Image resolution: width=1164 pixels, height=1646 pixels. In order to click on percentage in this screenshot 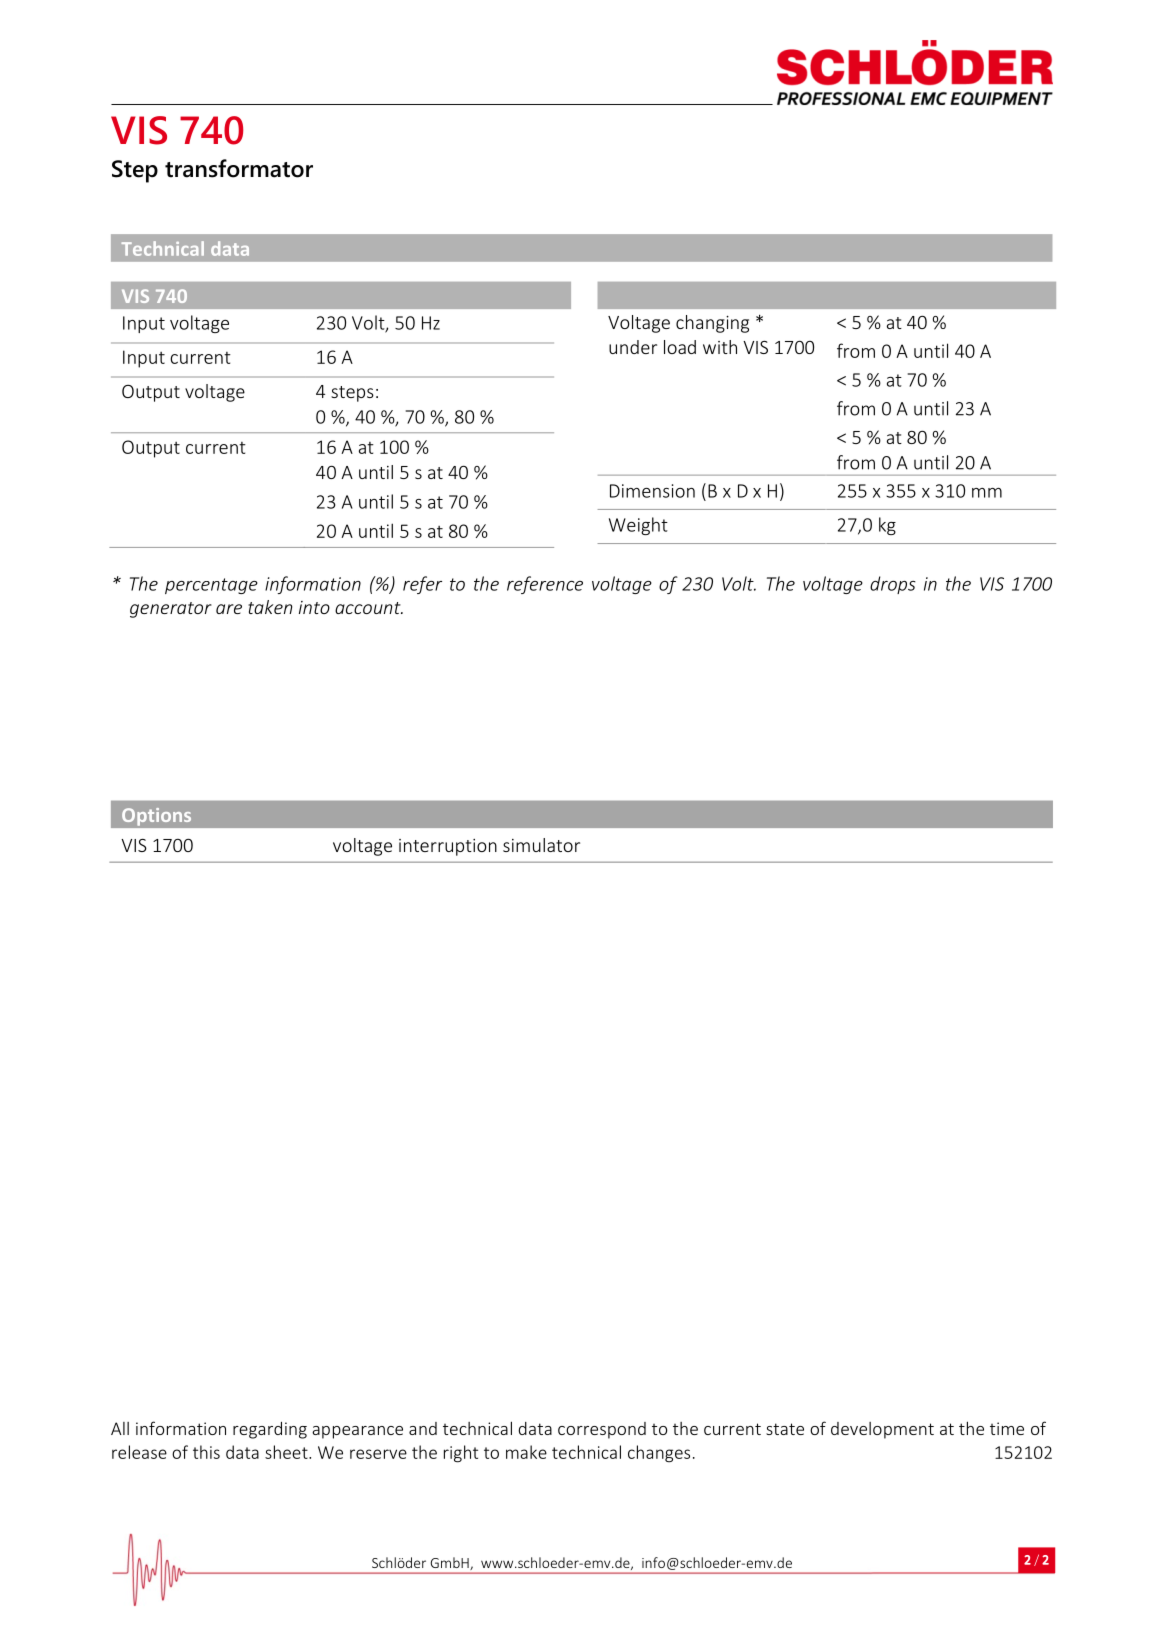, I will do `click(211, 586)`.
